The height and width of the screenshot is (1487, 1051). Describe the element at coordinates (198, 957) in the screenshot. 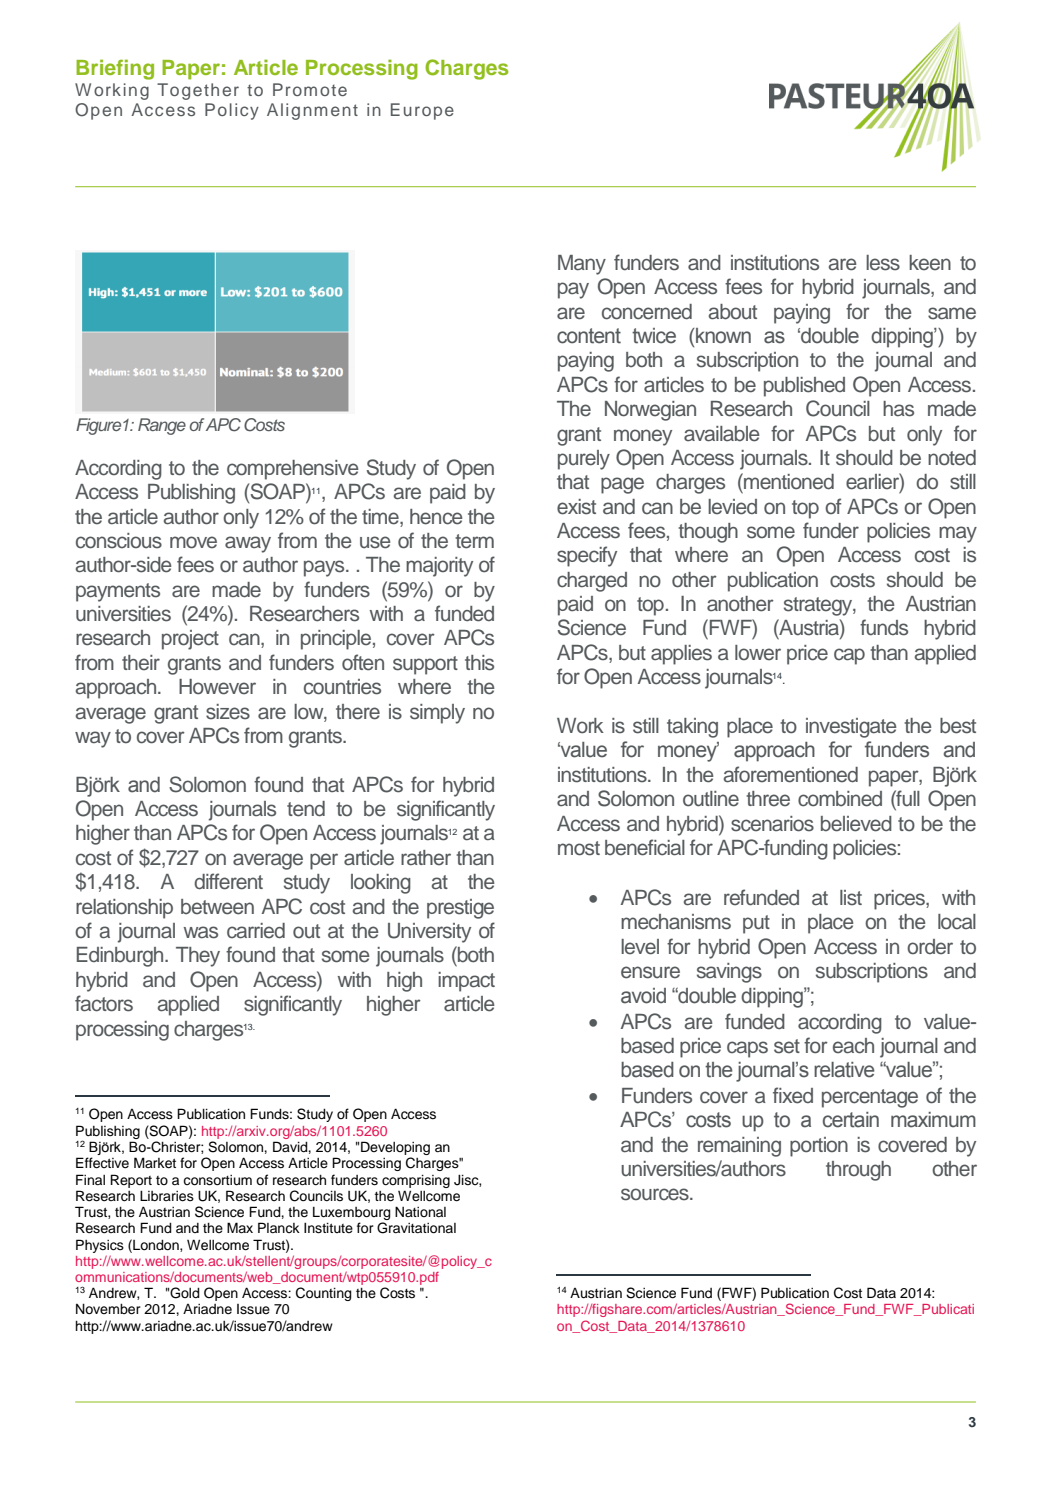

I see `They` at that location.
